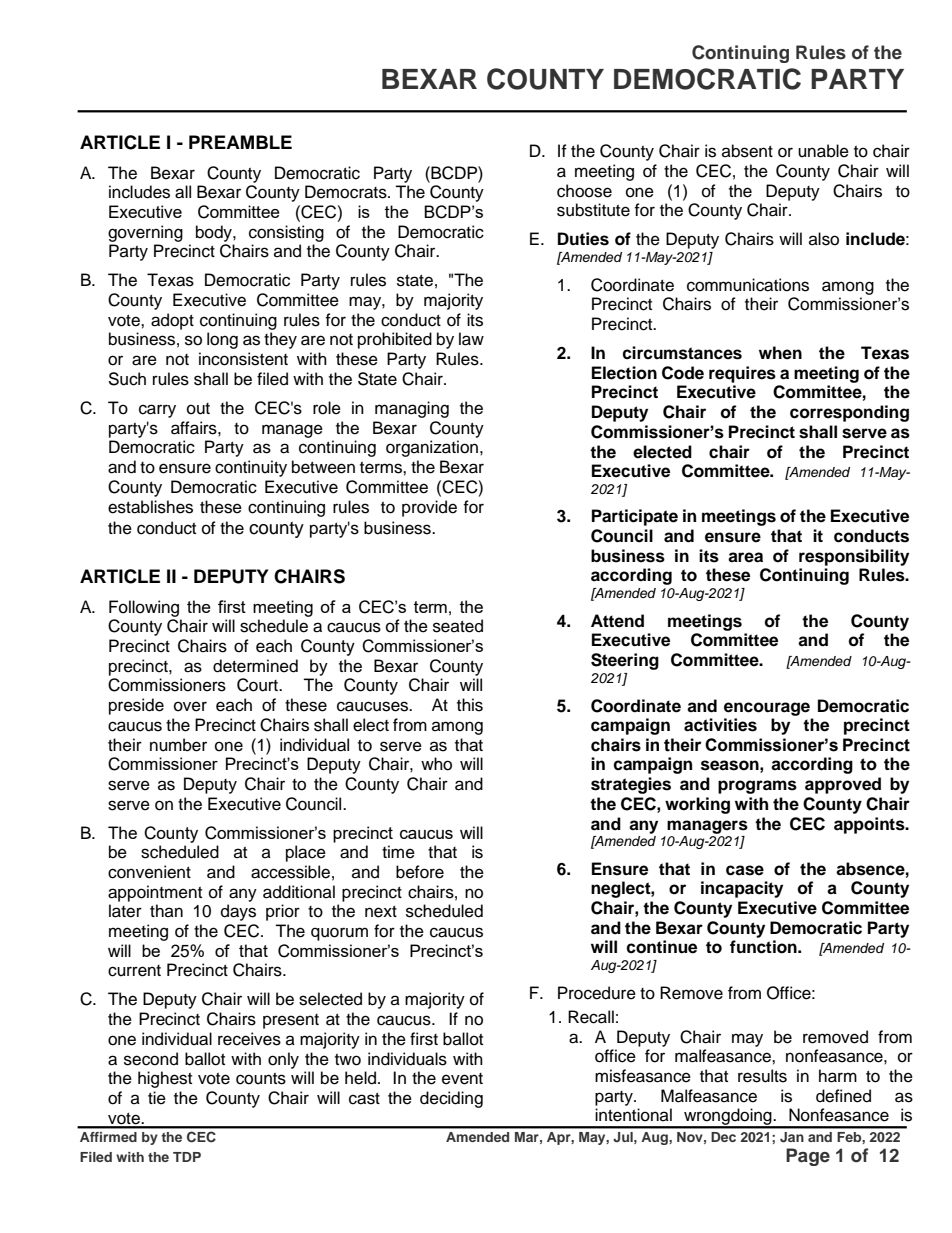 The width and height of the screenshot is (952, 1233). What do you see at coordinates (747, 151) in the screenshot?
I see `absent` at bounding box center [747, 151].
